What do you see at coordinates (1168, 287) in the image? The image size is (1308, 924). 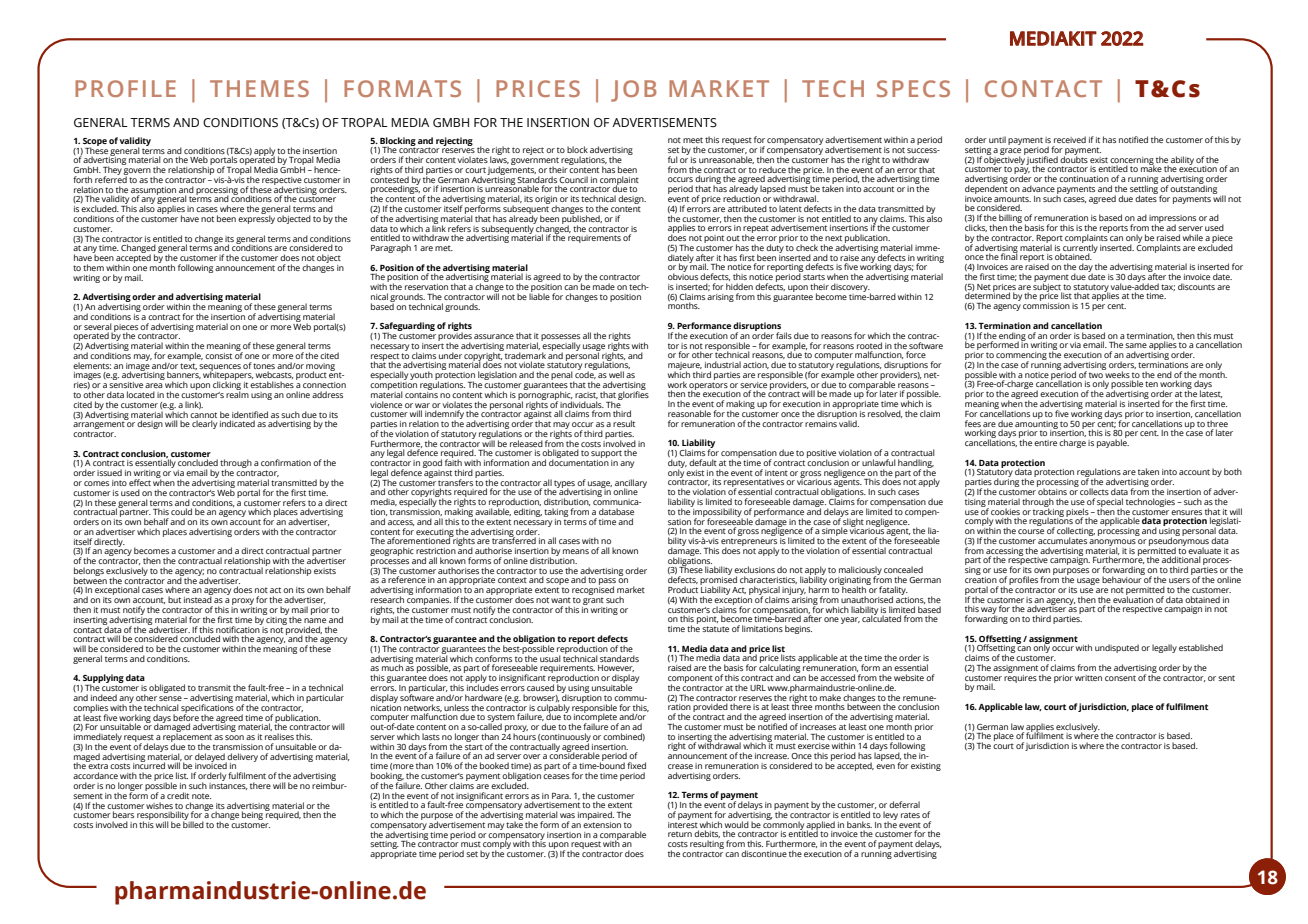 I see `tax` at bounding box center [1168, 287].
